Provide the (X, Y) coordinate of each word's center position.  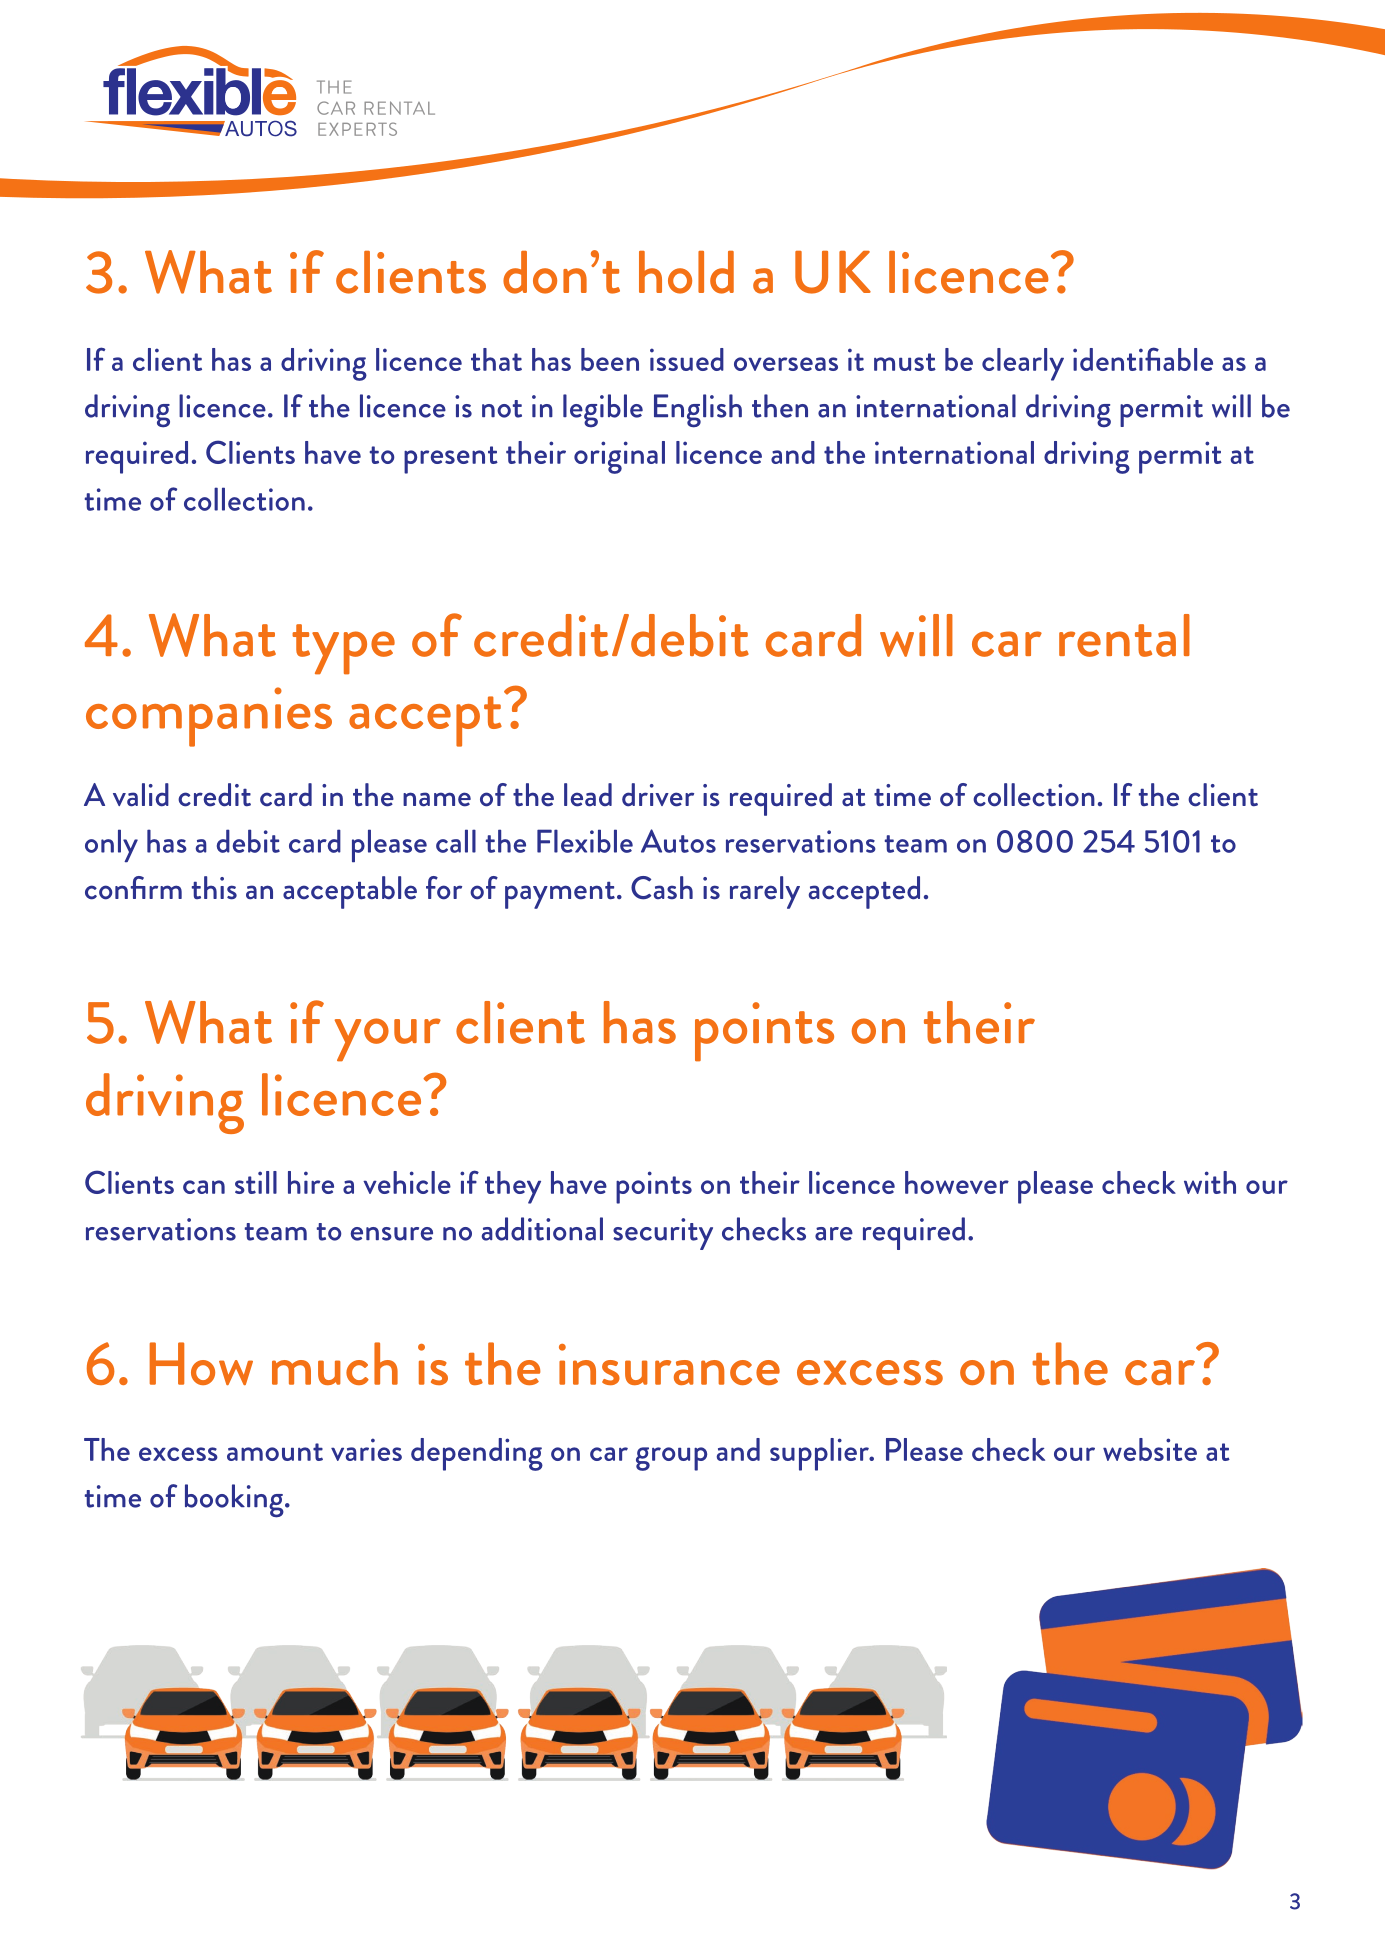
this (214, 888)
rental (1124, 635)
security (663, 1234)
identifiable (1143, 359)
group (671, 1459)
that (496, 359)
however (957, 1182)
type (343, 649)
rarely (765, 892)
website (1150, 1449)
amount (275, 1452)
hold (686, 272)
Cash (662, 888)
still (256, 1182)
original (619, 457)
